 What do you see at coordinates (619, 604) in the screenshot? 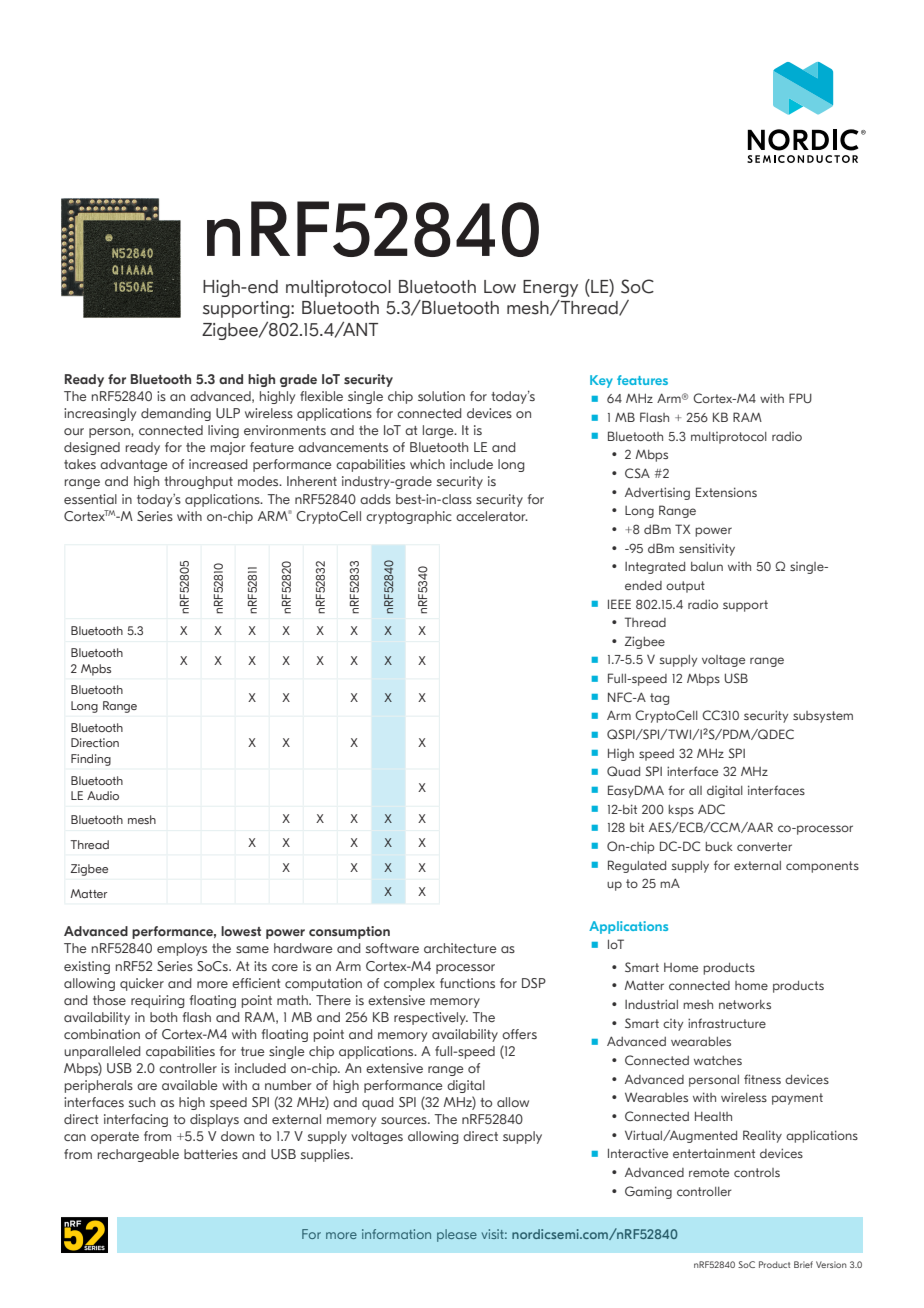
I see `IEEE` at bounding box center [619, 604].
